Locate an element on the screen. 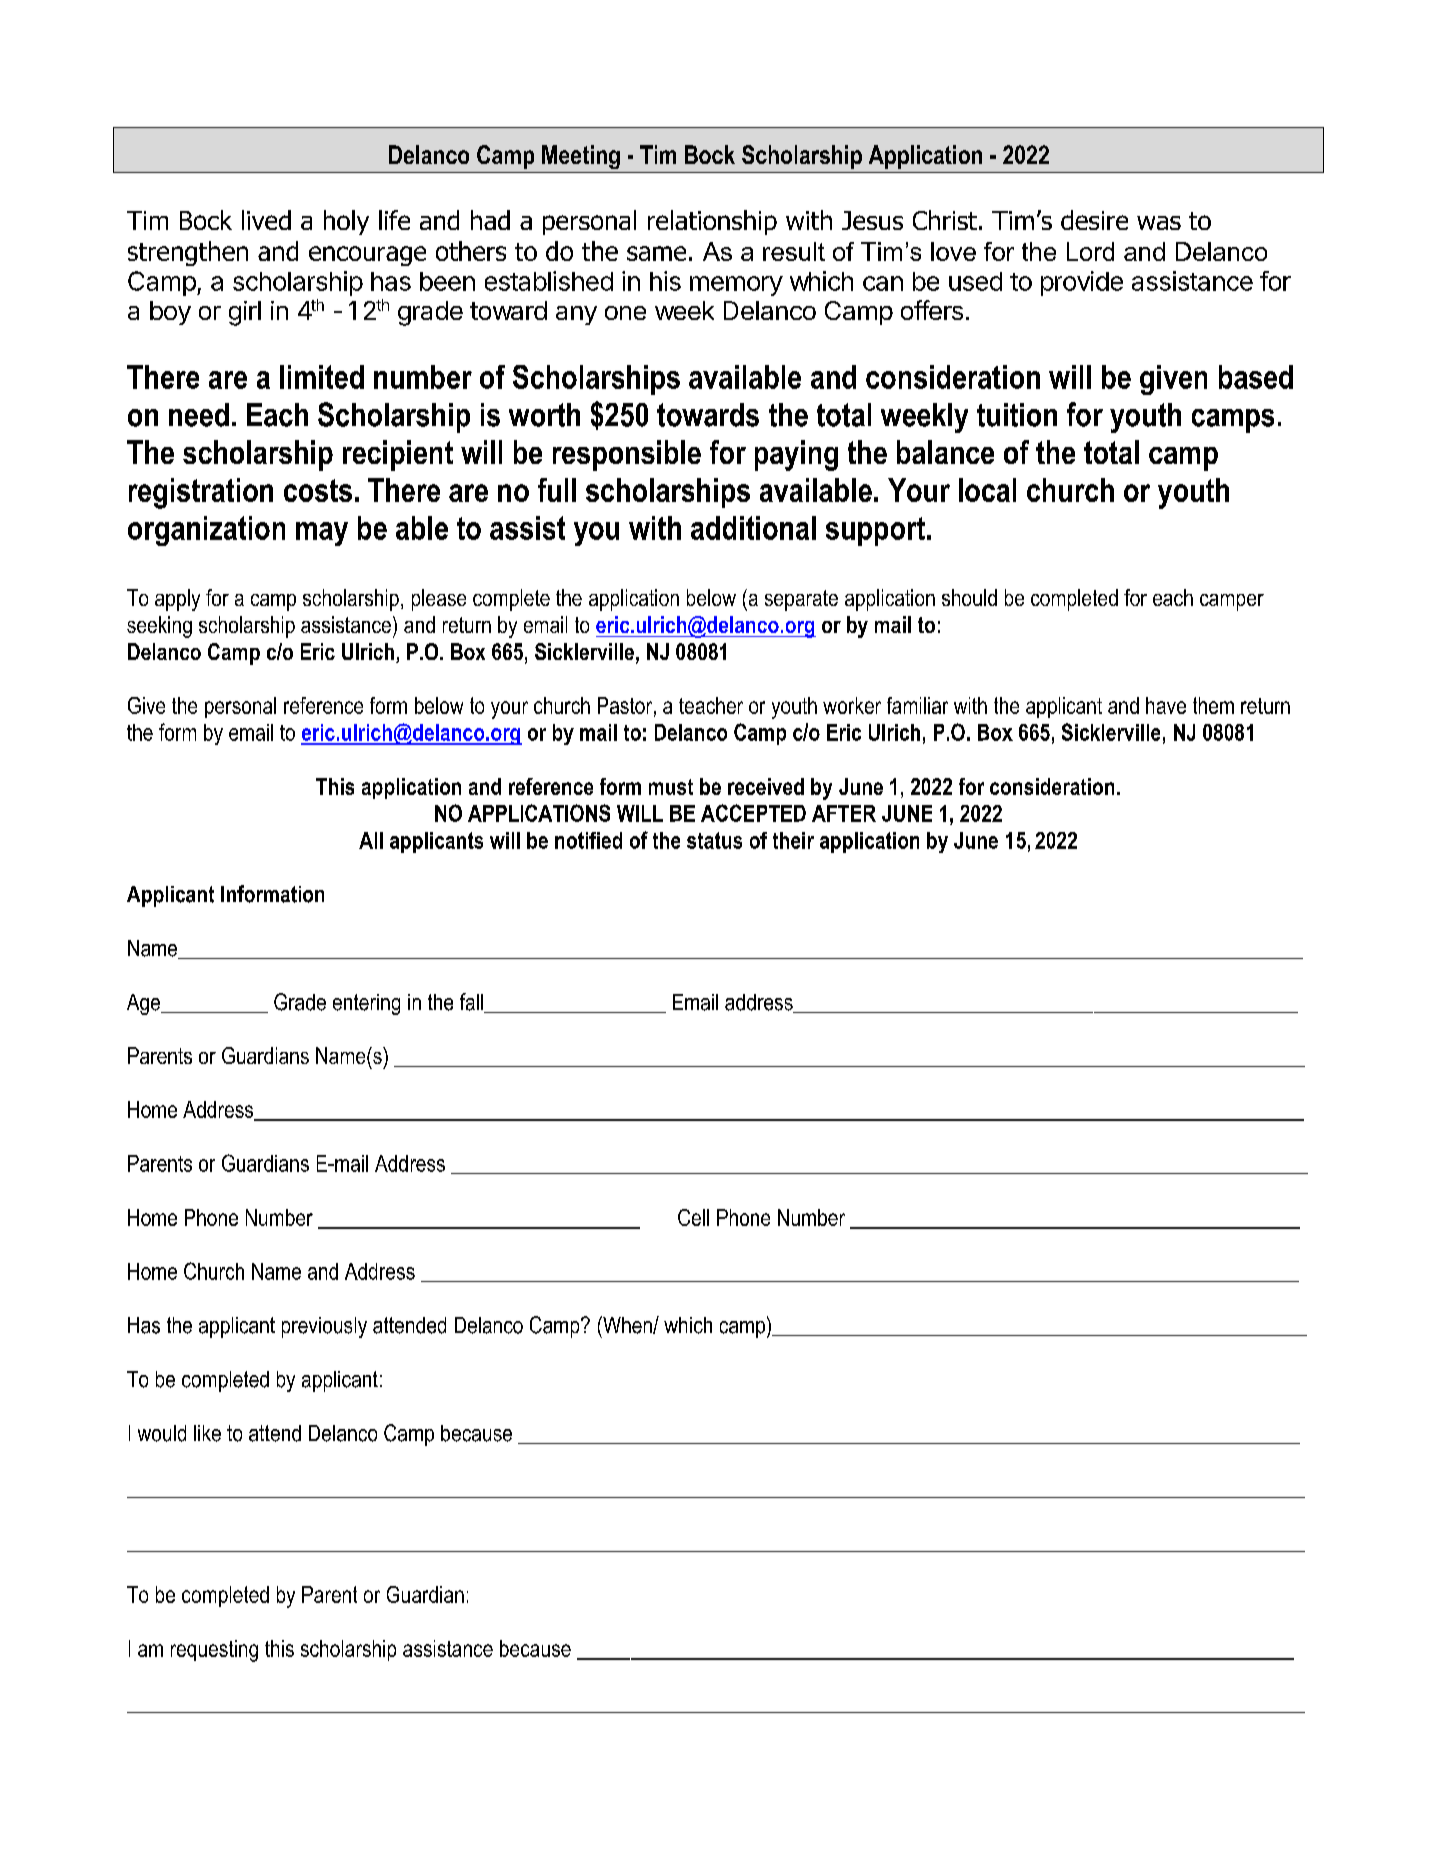 The image size is (1437, 1859). When is located at coordinates (627, 1325).
